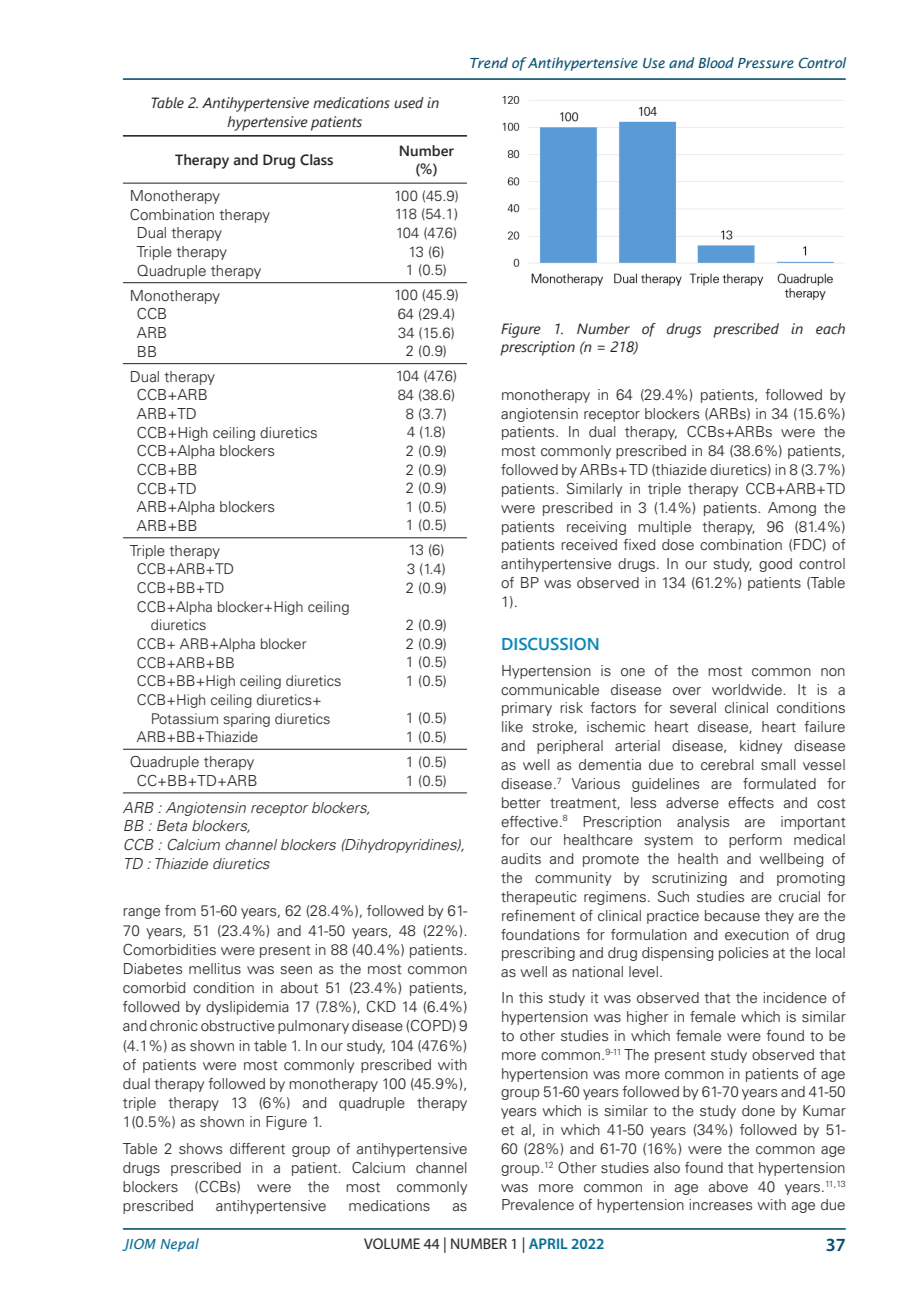 This screenshot has width=924, height=1308. I want to click on sparing, so click(246, 720).
